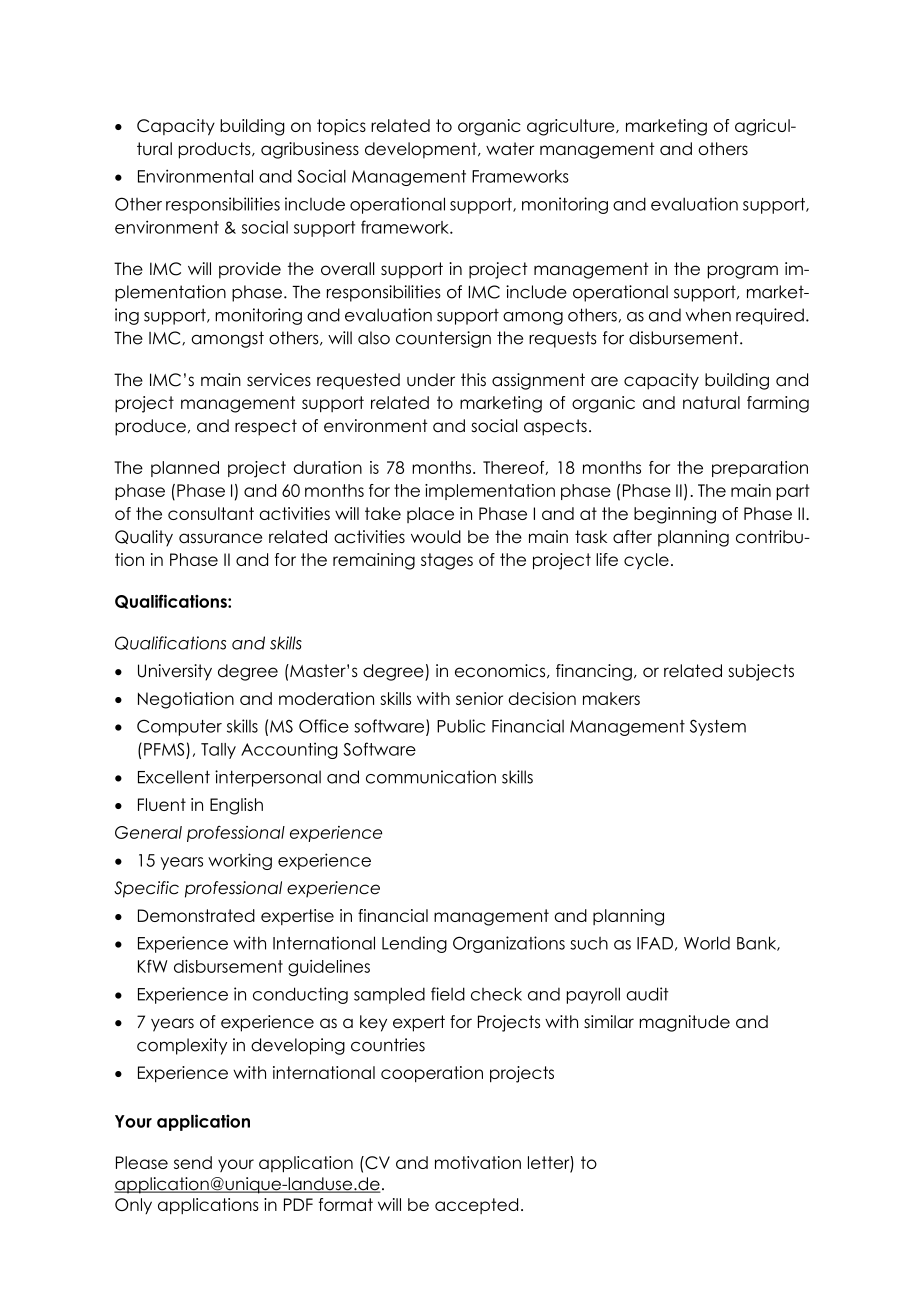  I want to click on program, so click(743, 272).
